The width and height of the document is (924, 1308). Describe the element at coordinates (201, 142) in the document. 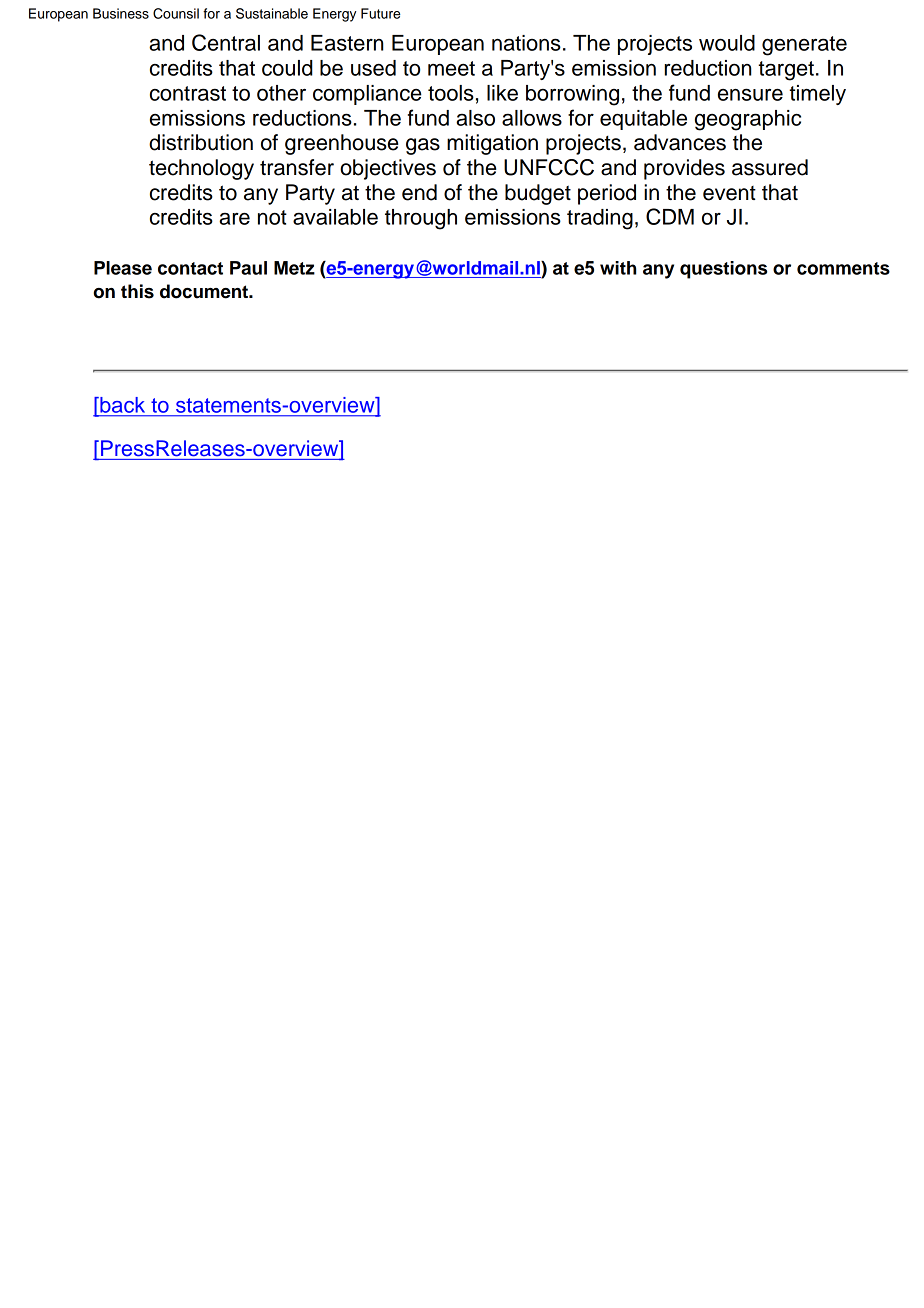

I see `distribution` at that location.
